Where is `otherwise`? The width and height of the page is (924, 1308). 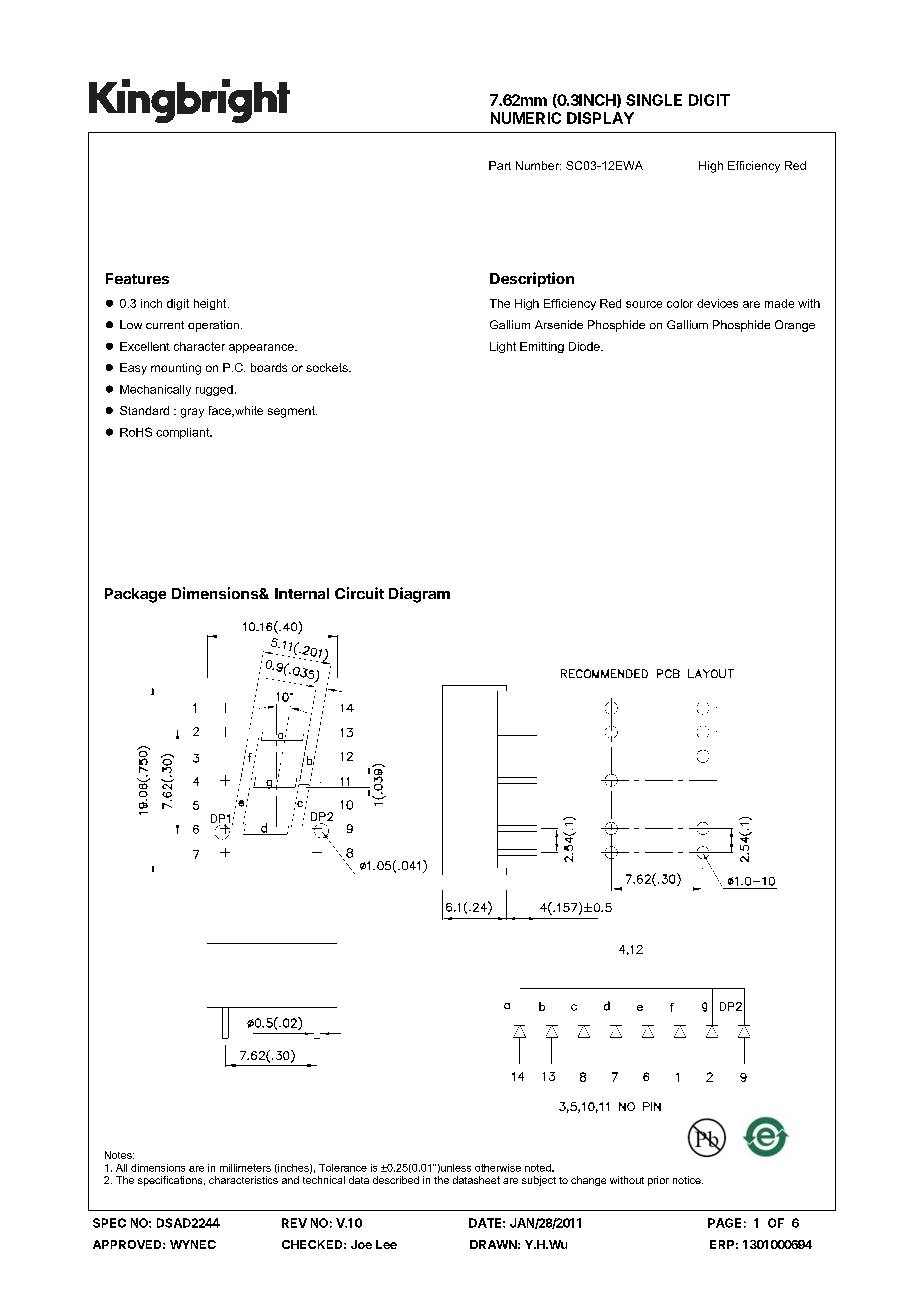
otherwise is located at coordinates (498, 1168).
